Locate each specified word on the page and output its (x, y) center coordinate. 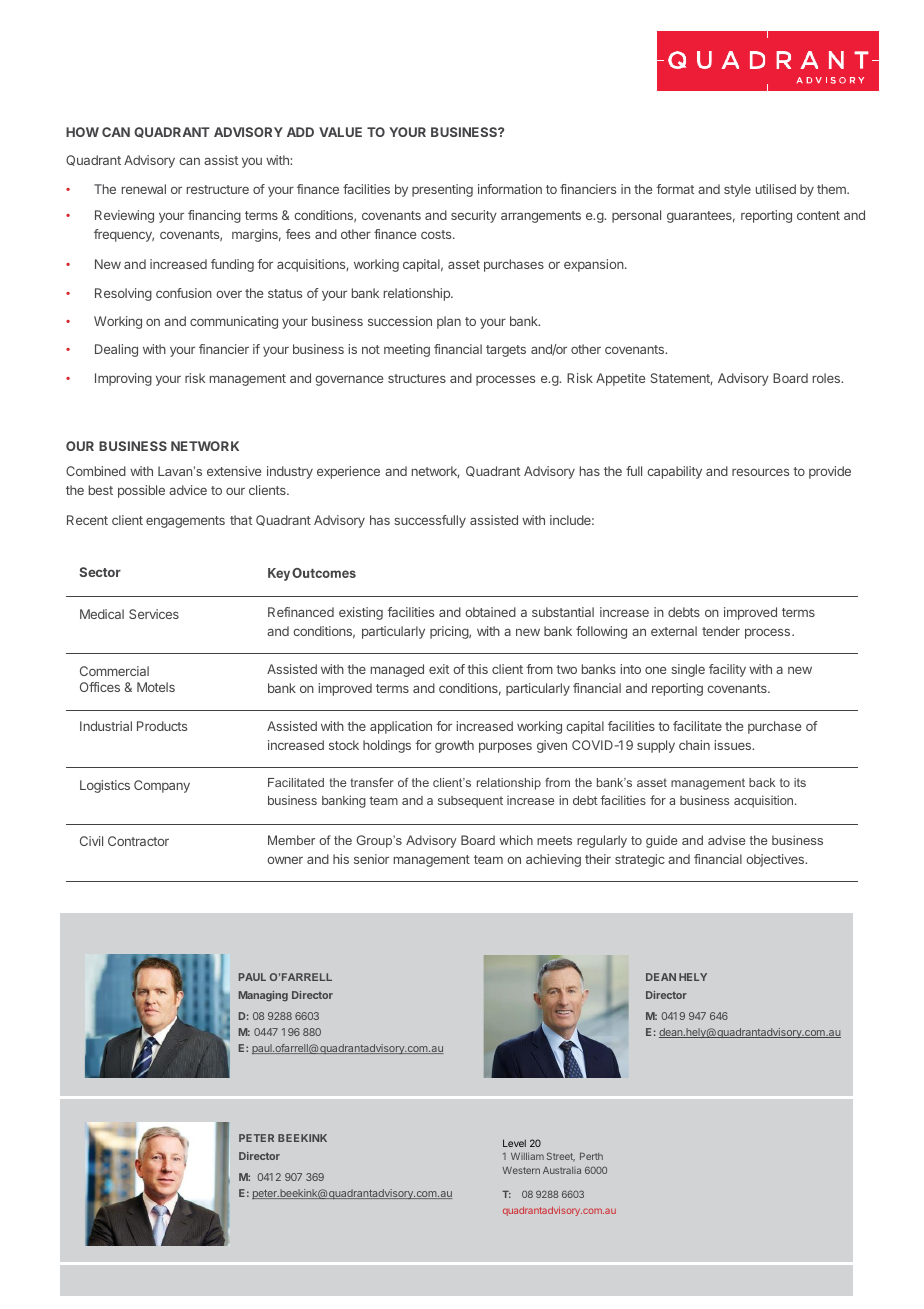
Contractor (138, 841)
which (516, 840)
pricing (450, 632)
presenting (442, 190)
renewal (144, 189)
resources (760, 472)
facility (727, 670)
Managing (263, 996)
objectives (776, 860)
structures (417, 378)
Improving (123, 379)
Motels (156, 687)
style (737, 190)
